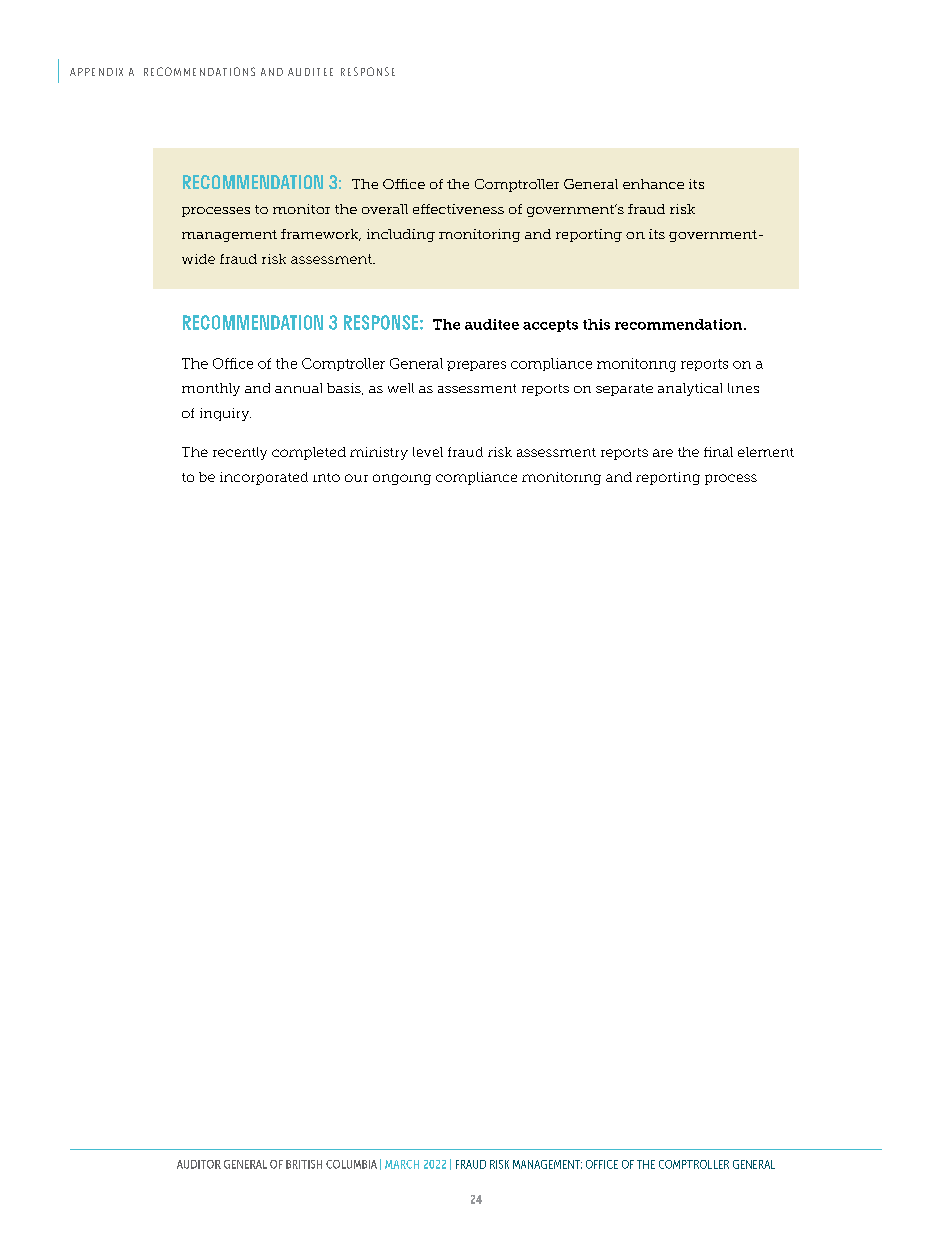 The image size is (952, 1233). I want to click on framework, so click(321, 235).
